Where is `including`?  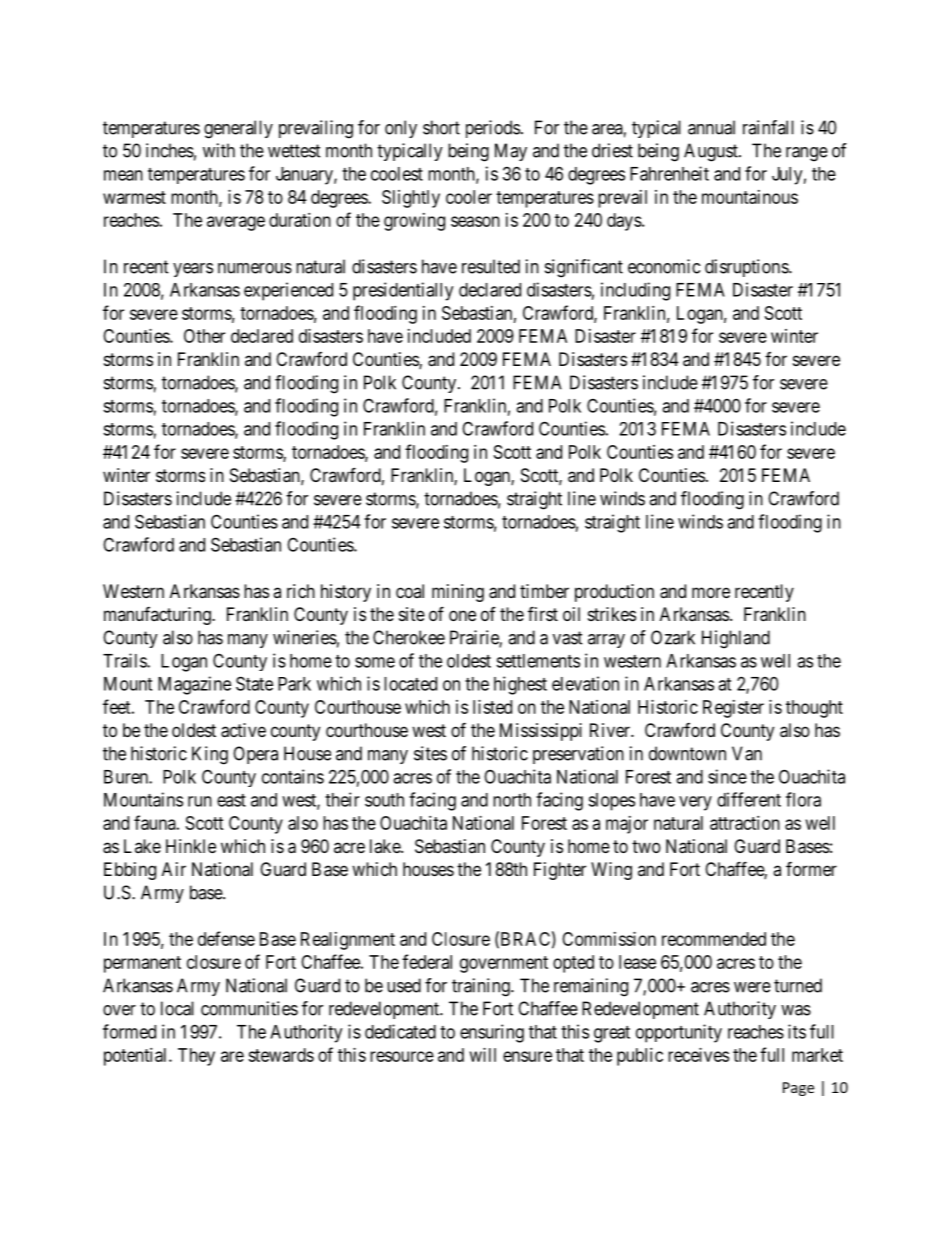
including is located at coordinates (635, 291).
